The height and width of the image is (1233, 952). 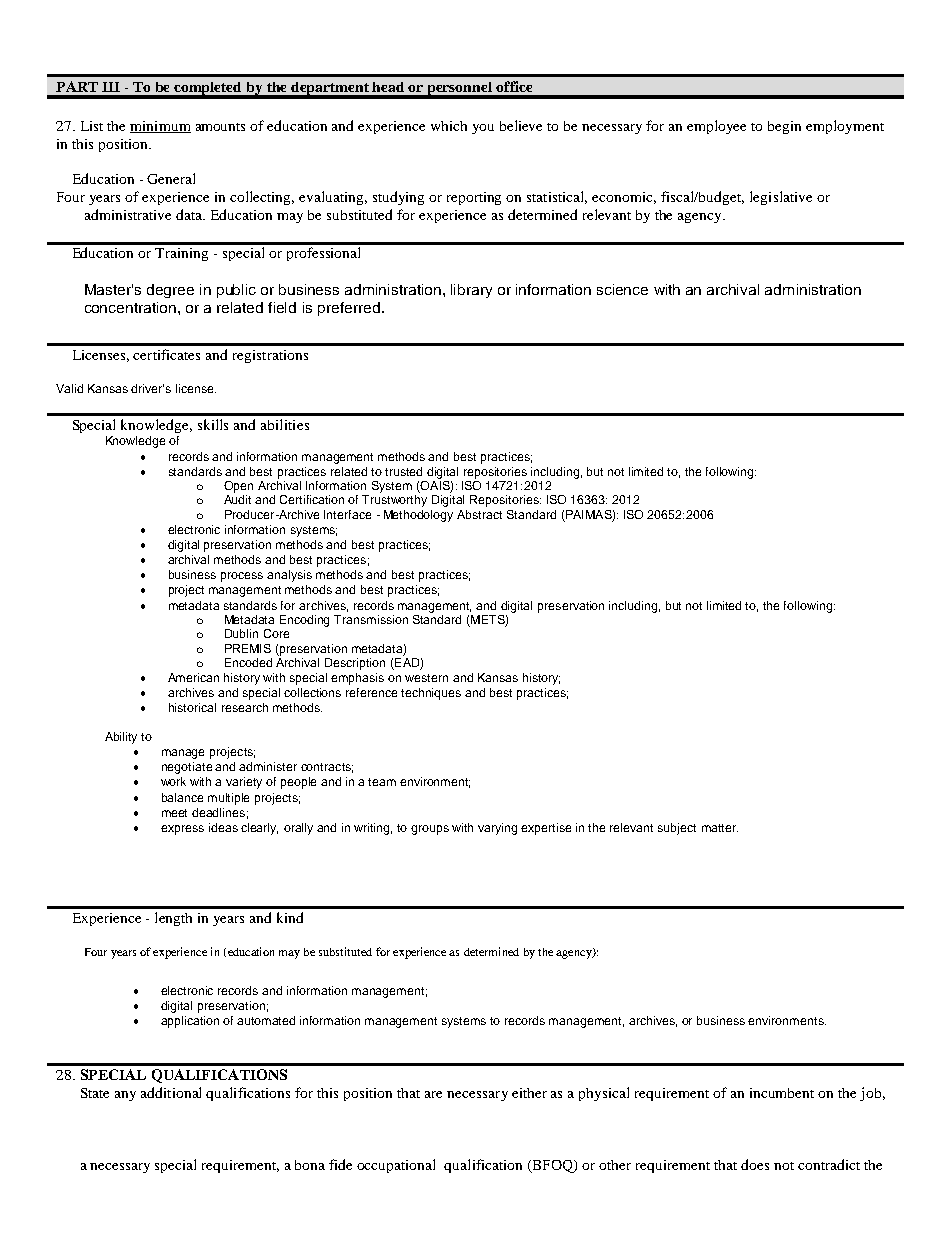 What do you see at coordinates (160, 127) in the image?
I see `minimum` at bounding box center [160, 127].
